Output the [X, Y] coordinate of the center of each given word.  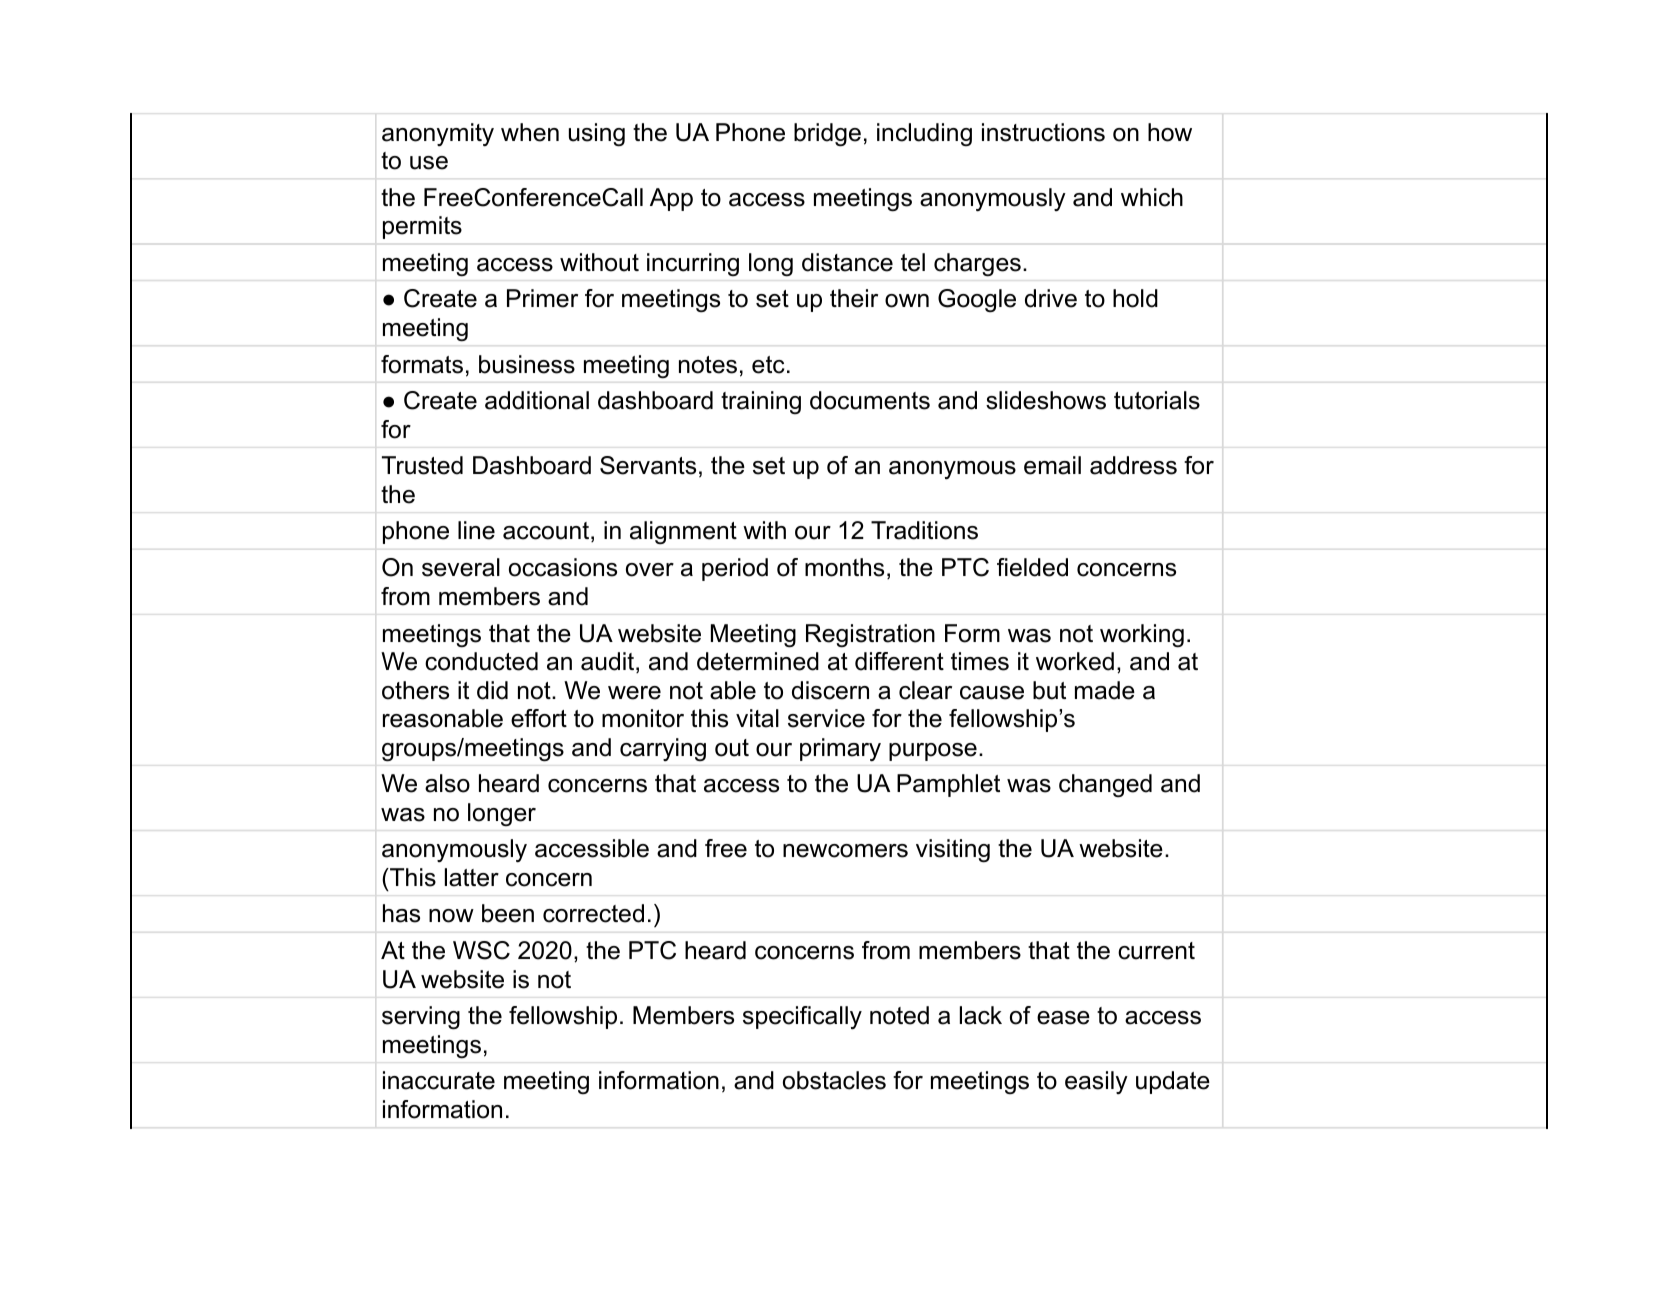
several [461, 567]
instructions [1043, 132]
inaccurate [439, 1080]
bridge [827, 135]
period [735, 569]
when [530, 132]
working [1142, 636]
